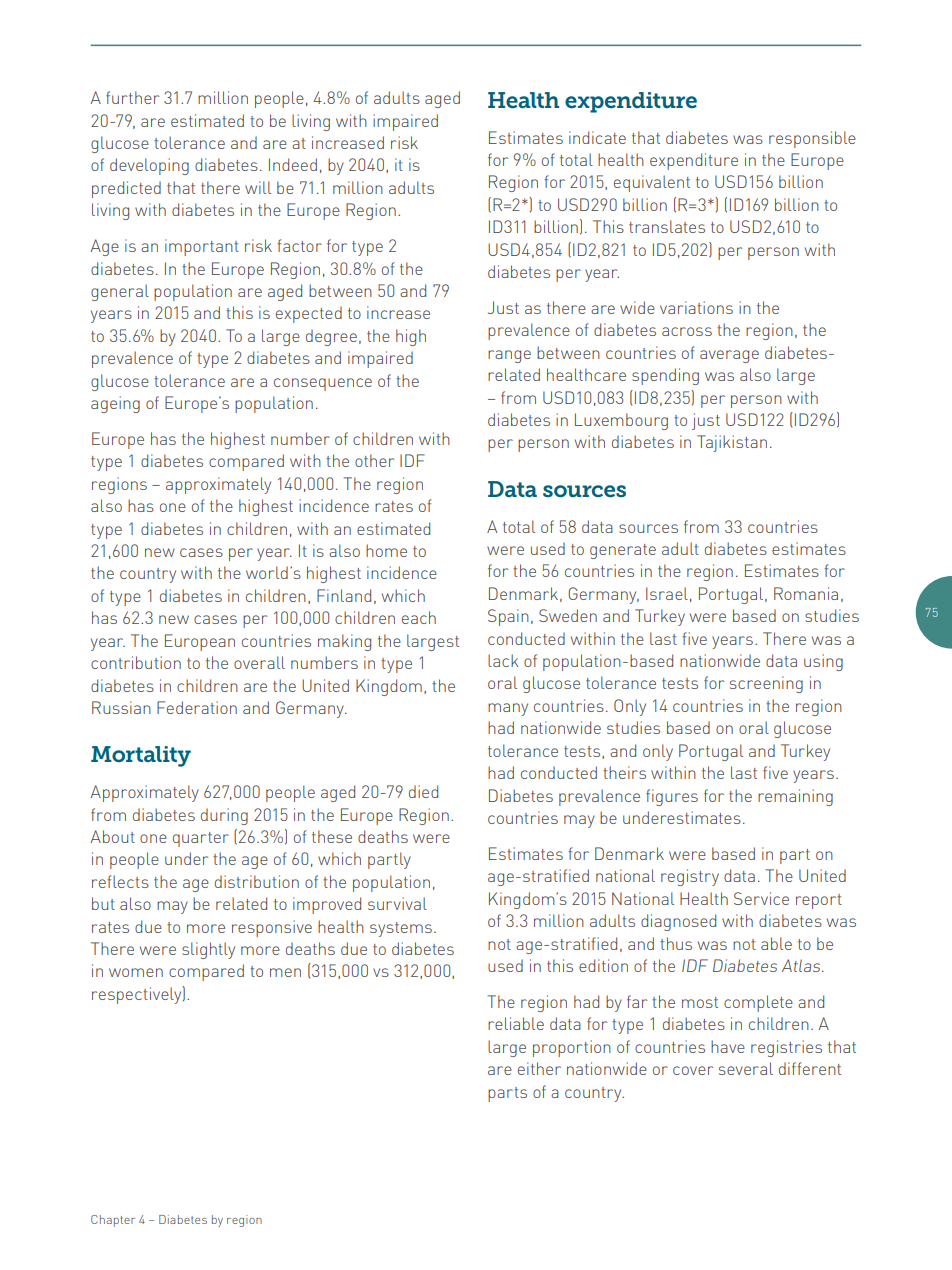 Image resolution: width=952 pixels, height=1270 pixels. Describe the element at coordinates (113, 1221) in the screenshot. I see `Chapter` at that location.
